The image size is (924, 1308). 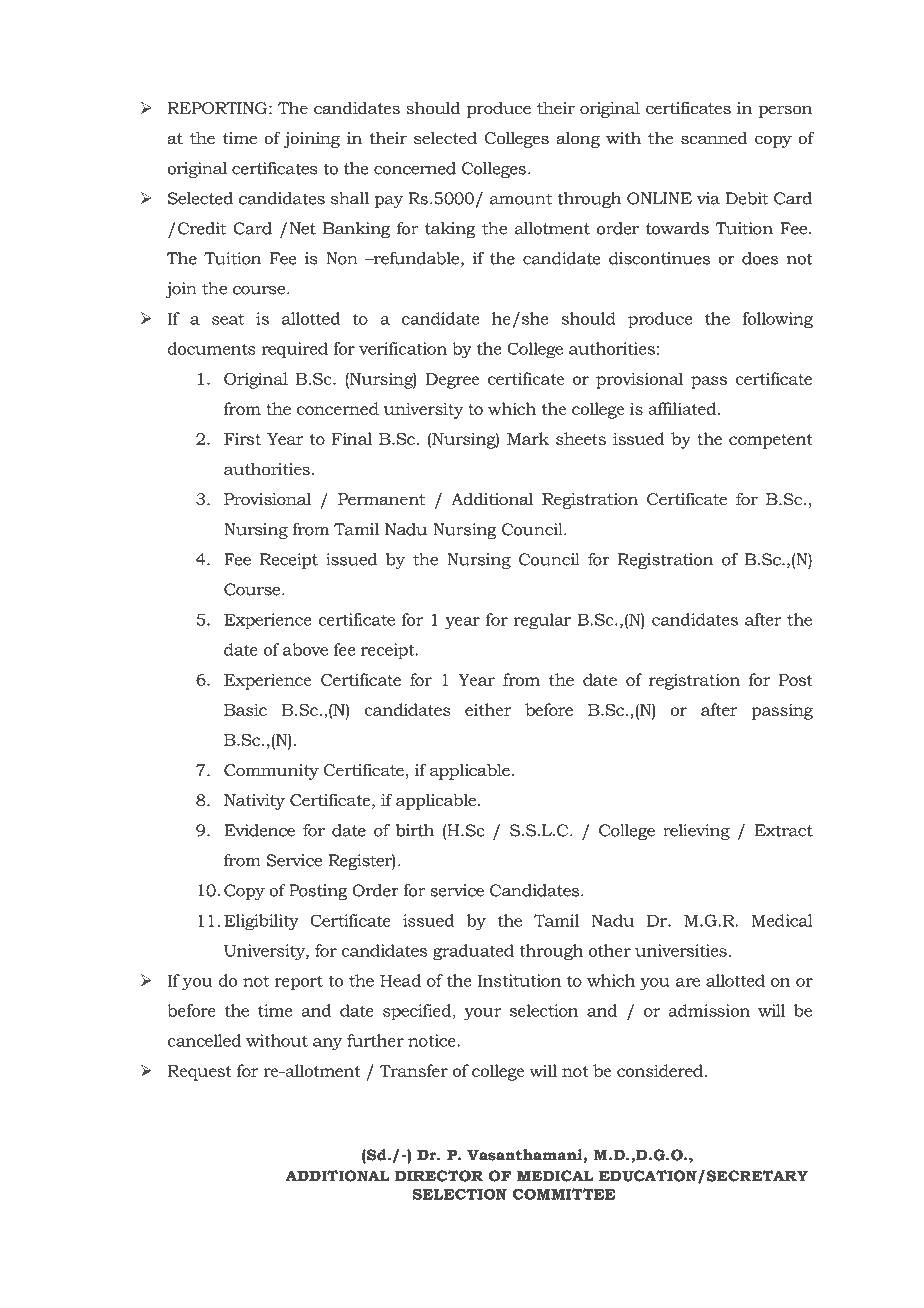 What do you see at coordinates (259, 830) in the screenshot?
I see `Evidence` at bounding box center [259, 830].
